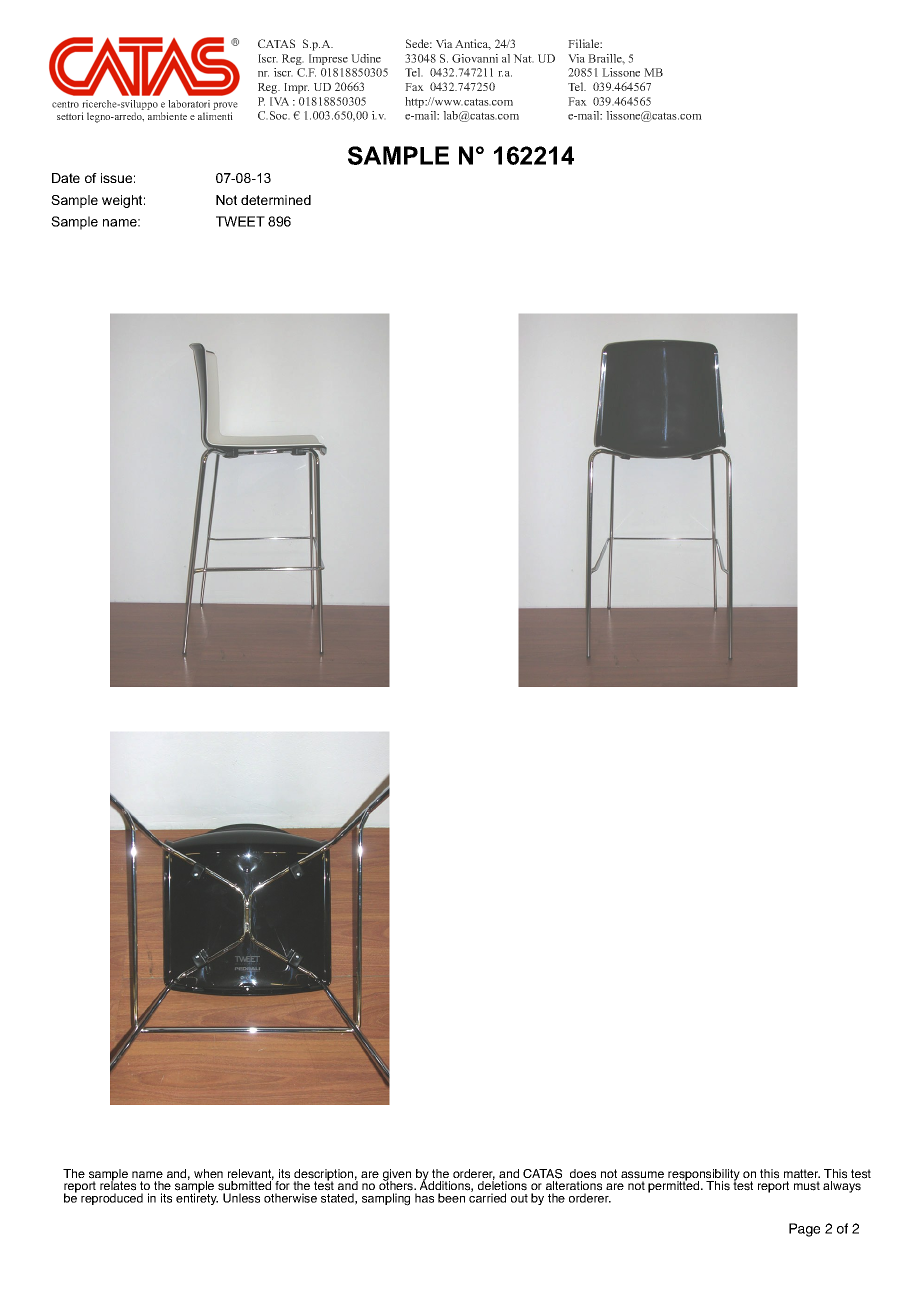 This screenshot has width=924, height=1308. I want to click on laboratori, so click(189, 104).
